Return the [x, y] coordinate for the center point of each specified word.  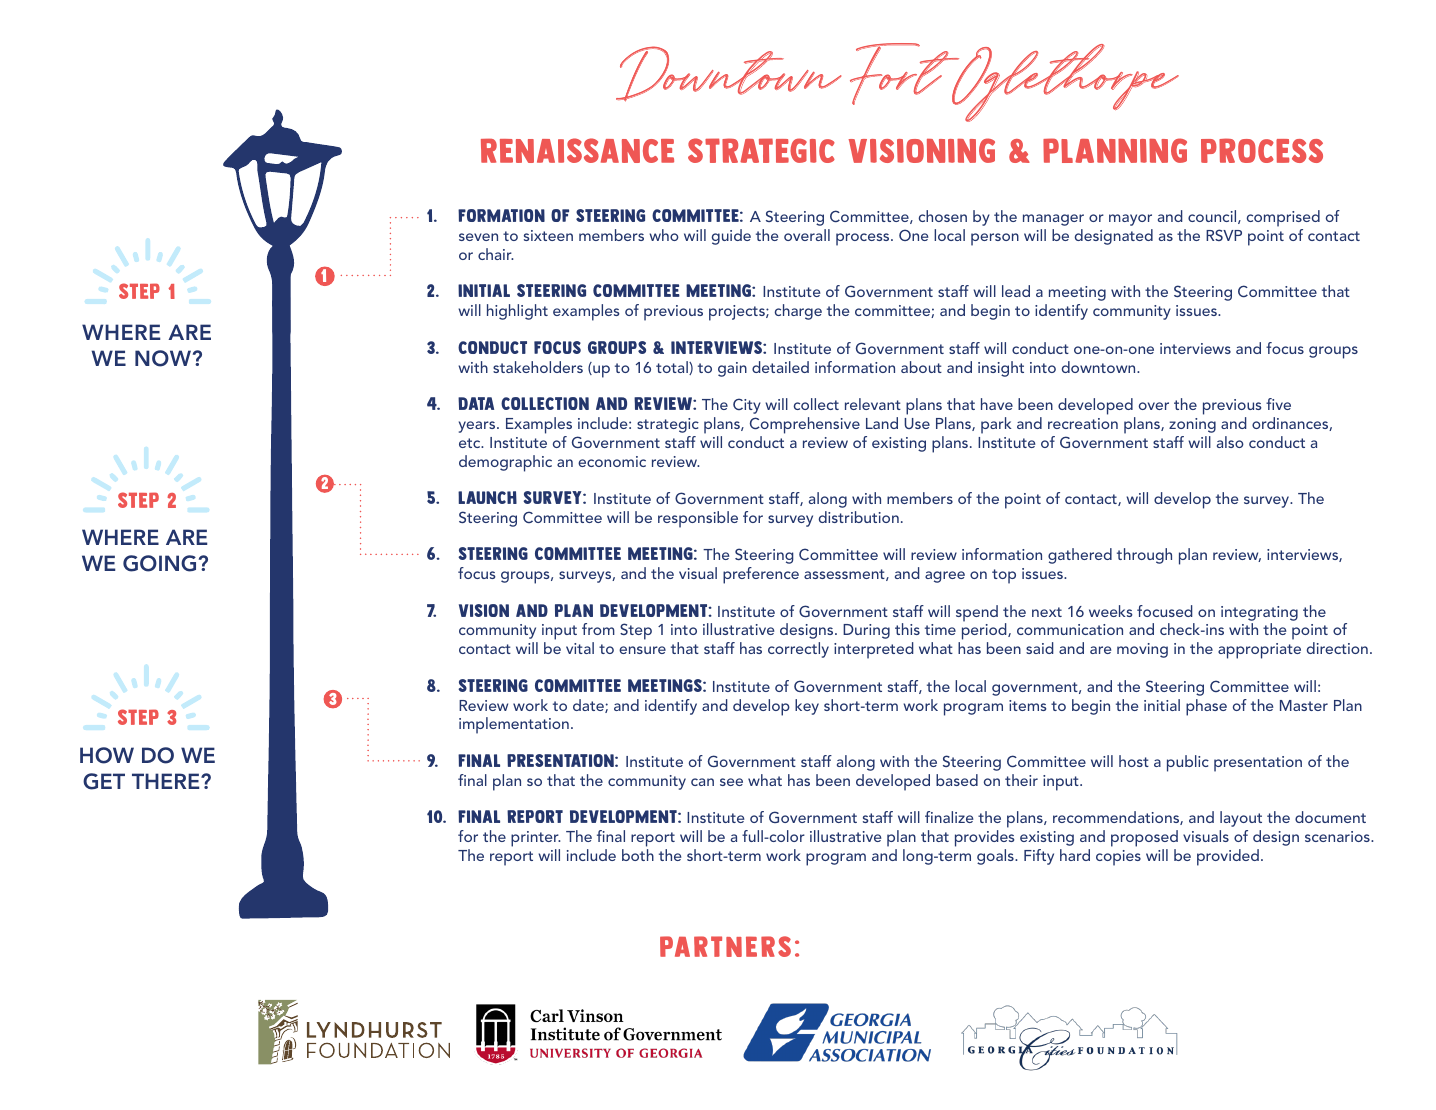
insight [1001, 369]
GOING [159, 563]
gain [732, 369]
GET [104, 781]
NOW [164, 358]
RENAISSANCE [577, 150]
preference [761, 575]
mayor [1130, 220]
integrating [1259, 613]
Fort [905, 74]
